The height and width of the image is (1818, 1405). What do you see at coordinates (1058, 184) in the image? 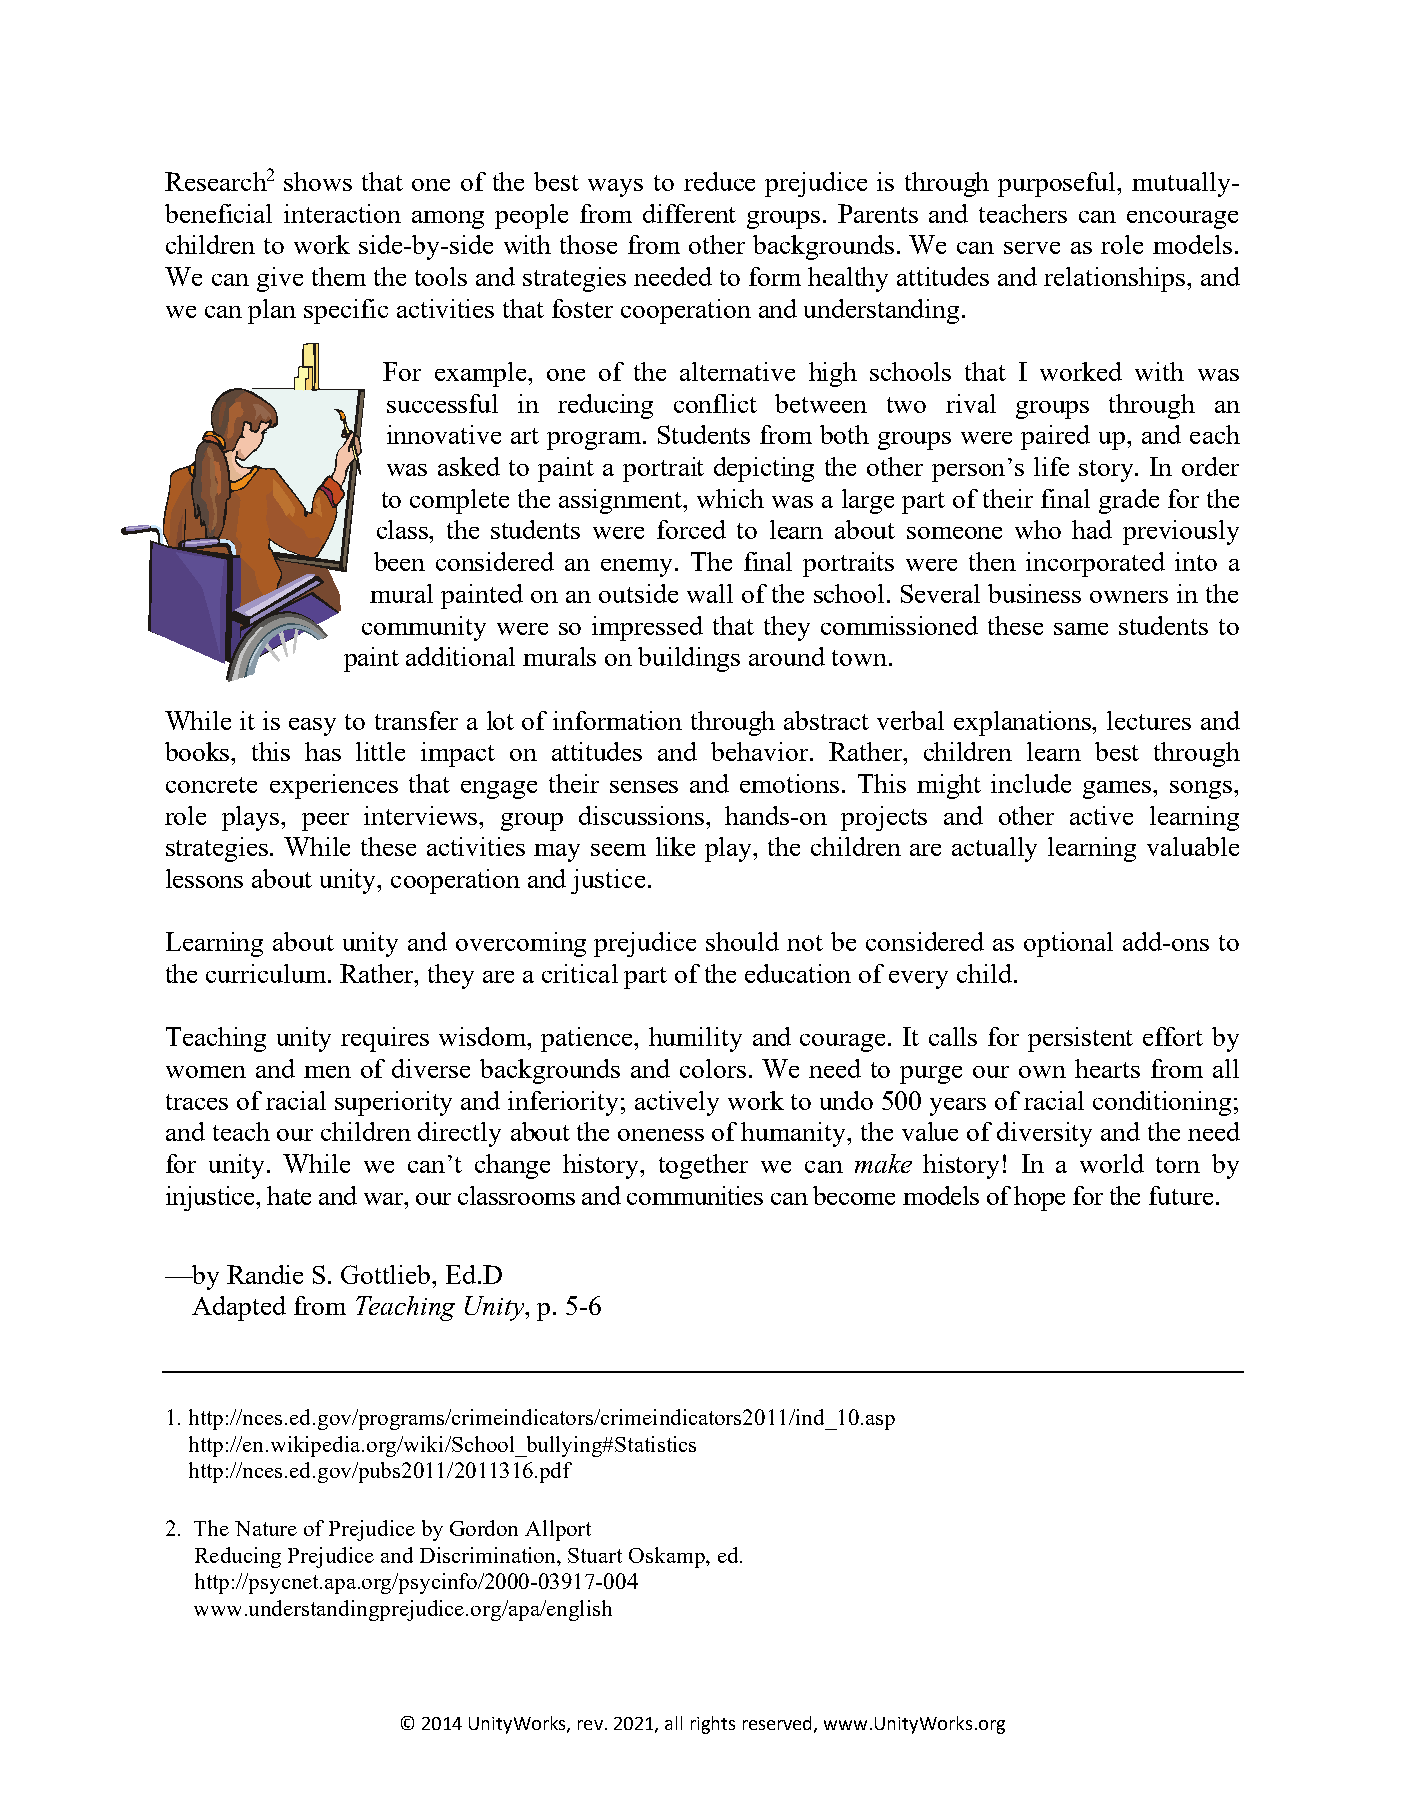
I see `purposeful` at bounding box center [1058, 184].
